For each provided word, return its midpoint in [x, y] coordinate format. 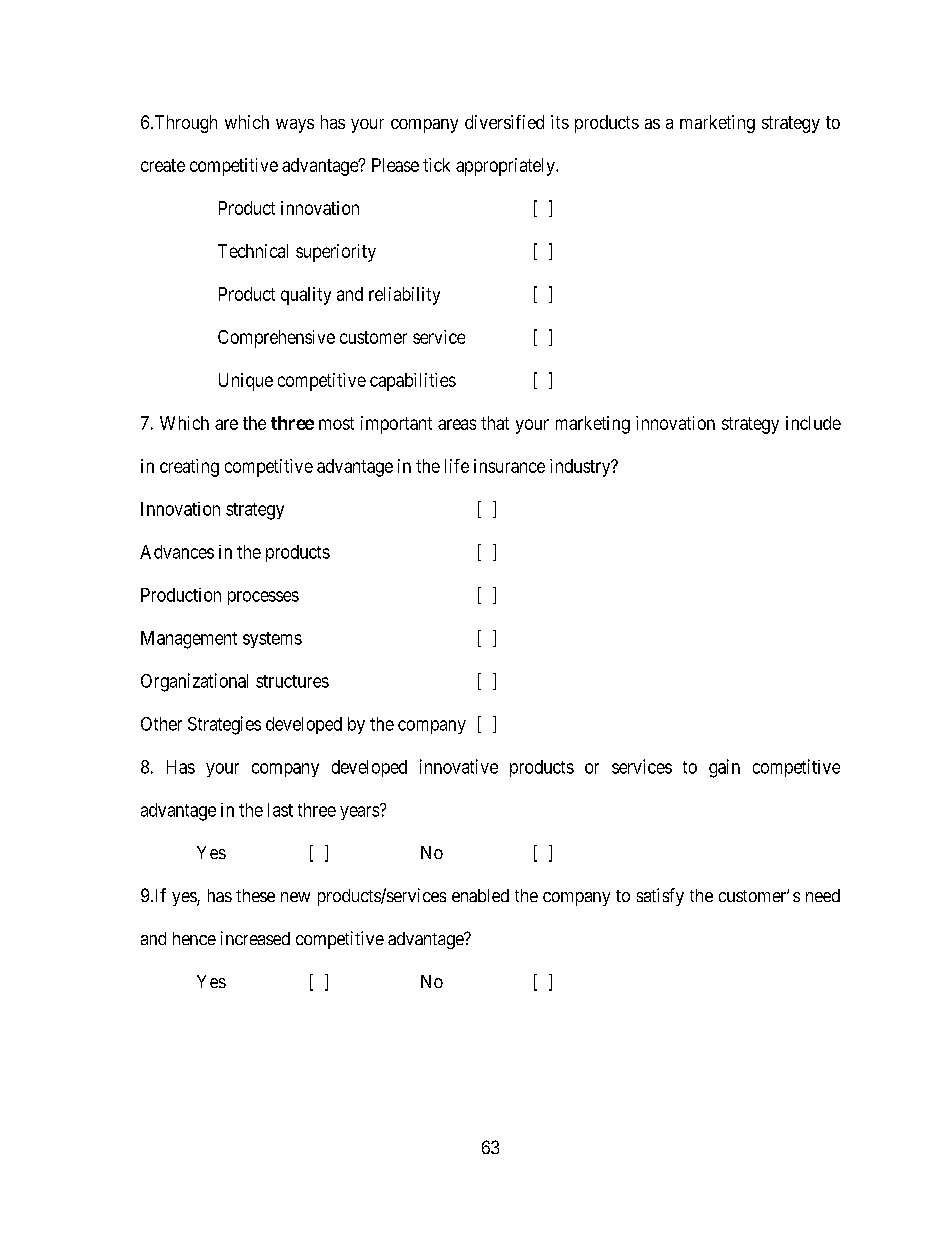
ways [295, 126]
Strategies [224, 725]
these [255, 895]
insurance [509, 466]
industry [581, 468]
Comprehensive [276, 339]
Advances [177, 552]
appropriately [506, 167]
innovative [459, 766]
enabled [480, 895]
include [813, 423]
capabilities [413, 382]
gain [724, 768]
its [560, 122]
